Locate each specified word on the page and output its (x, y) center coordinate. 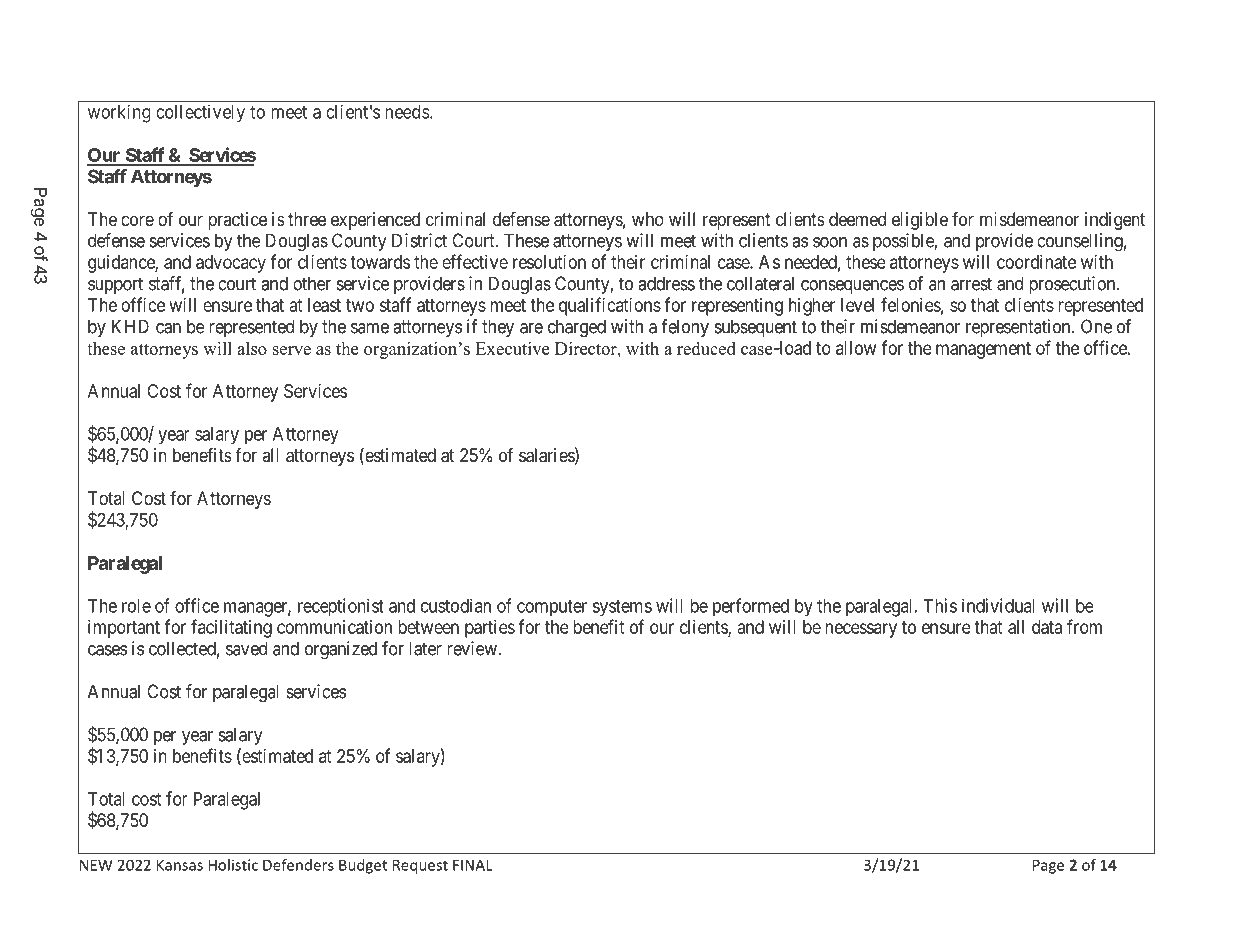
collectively (200, 113)
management (983, 350)
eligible (920, 221)
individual (998, 605)
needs (408, 112)
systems (622, 608)
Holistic (233, 865)
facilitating (231, 628)
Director (587, 348)
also (252, 348)
